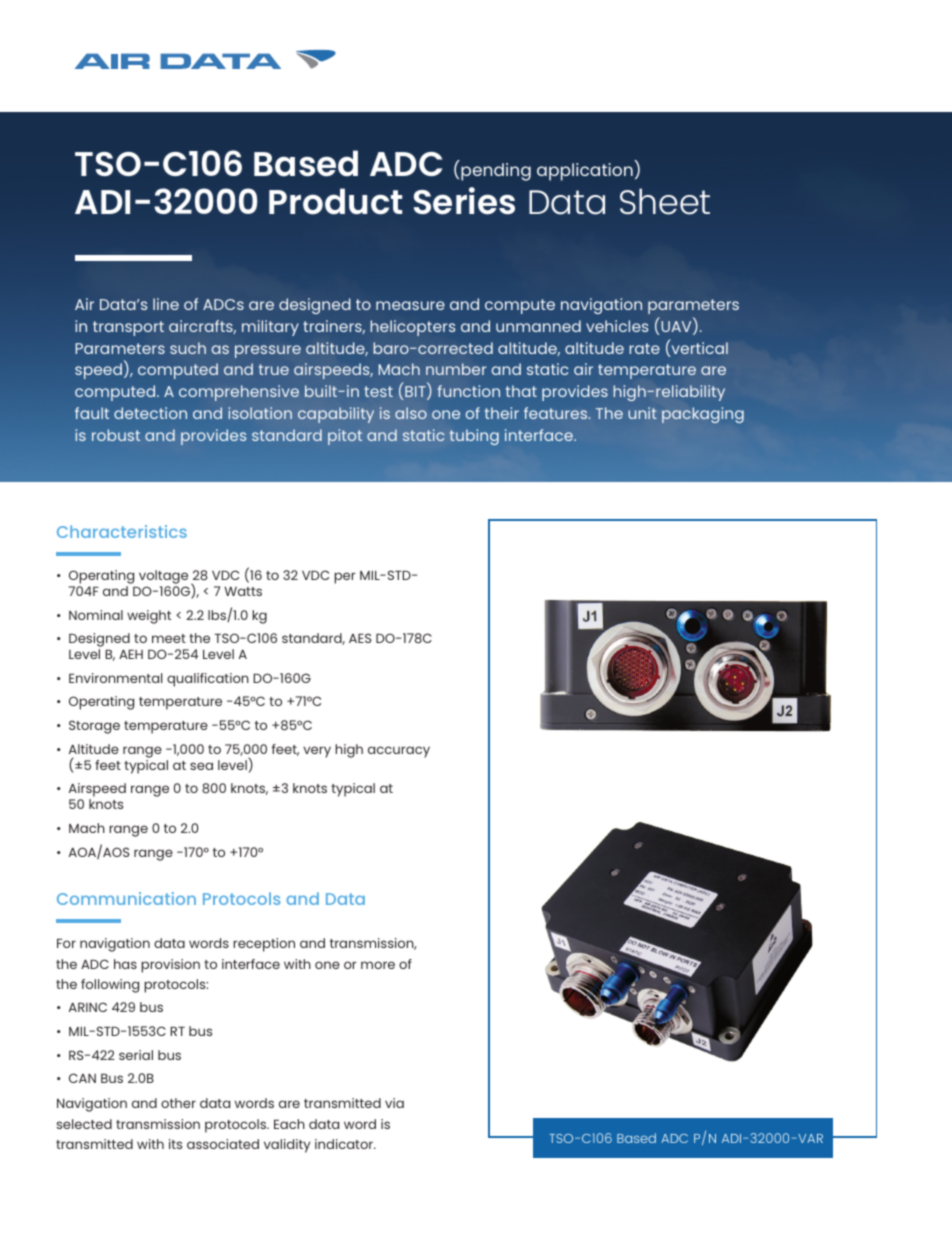 The height and width of the page is (1233, 952). I want to click on Product, so click(335, 201).
